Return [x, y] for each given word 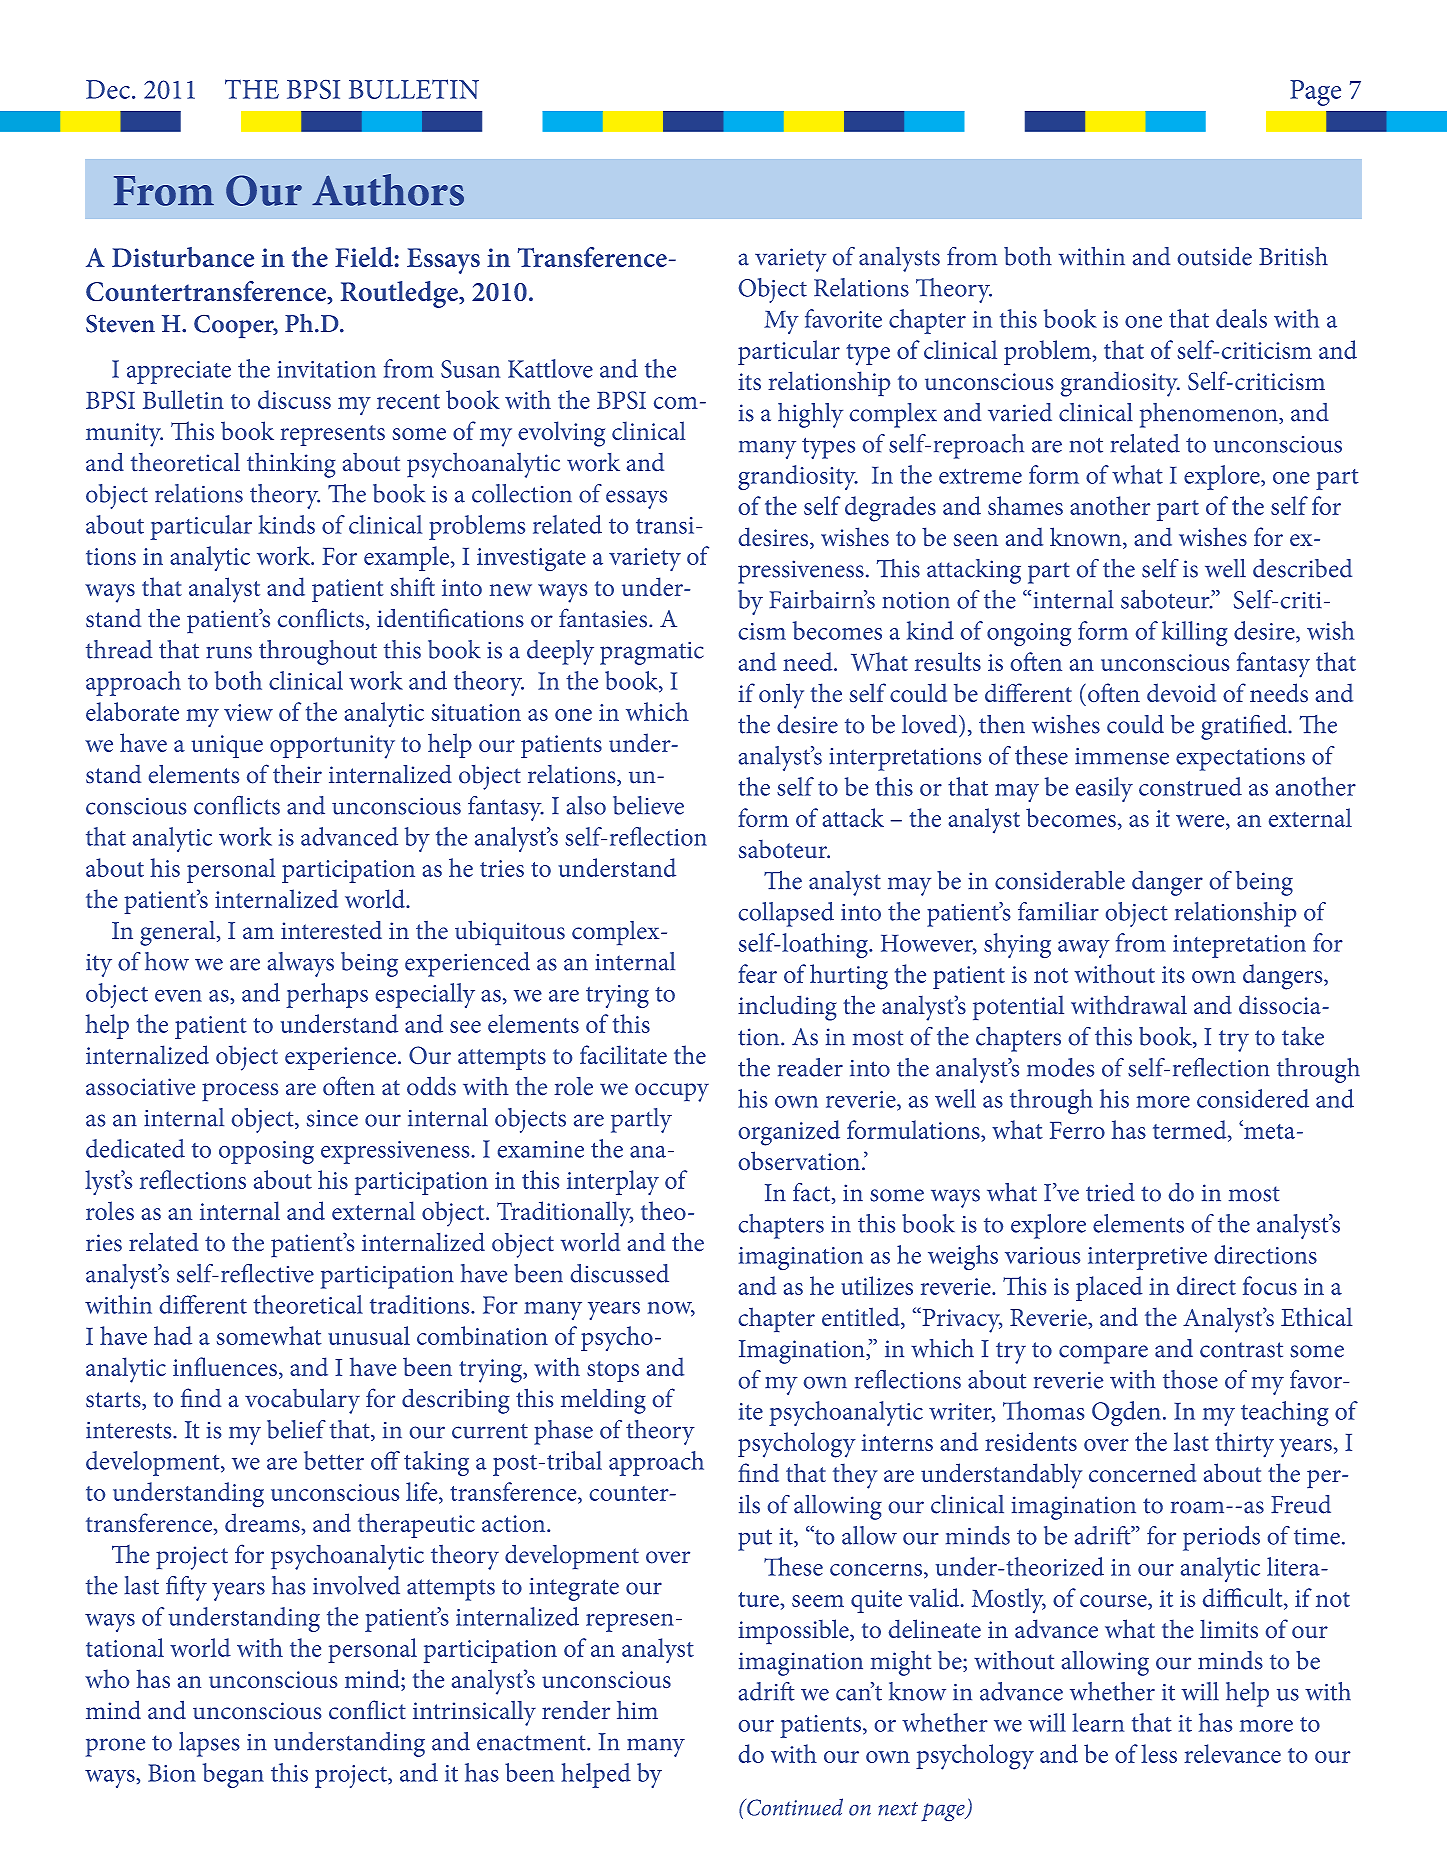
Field [364, 257]
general [179, 933]
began [233, 1775]
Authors [388, 190]
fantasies [604, 618]
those [1190, 1379]
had [173, 1335]
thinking [291, 465]
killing [1195, 633]
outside [1215, 256]
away [1084, 949]
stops [613, 1371]
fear [757, 973]
